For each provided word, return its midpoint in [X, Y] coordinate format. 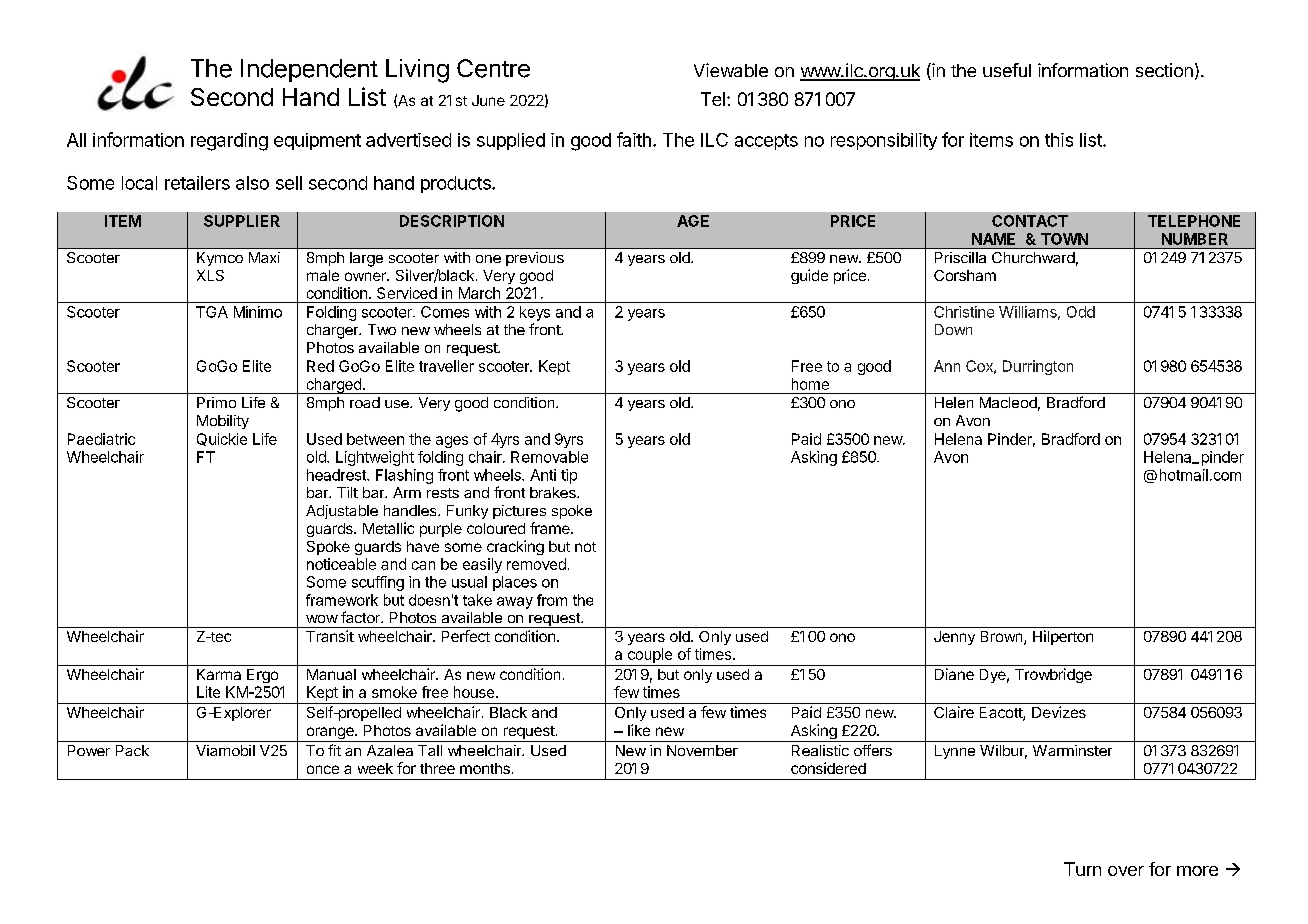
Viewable [731, 70]
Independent [309, 70]
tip [569, 476]
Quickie [222, 439]
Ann [947, 366]
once [323, 769]
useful [1007, 70]
